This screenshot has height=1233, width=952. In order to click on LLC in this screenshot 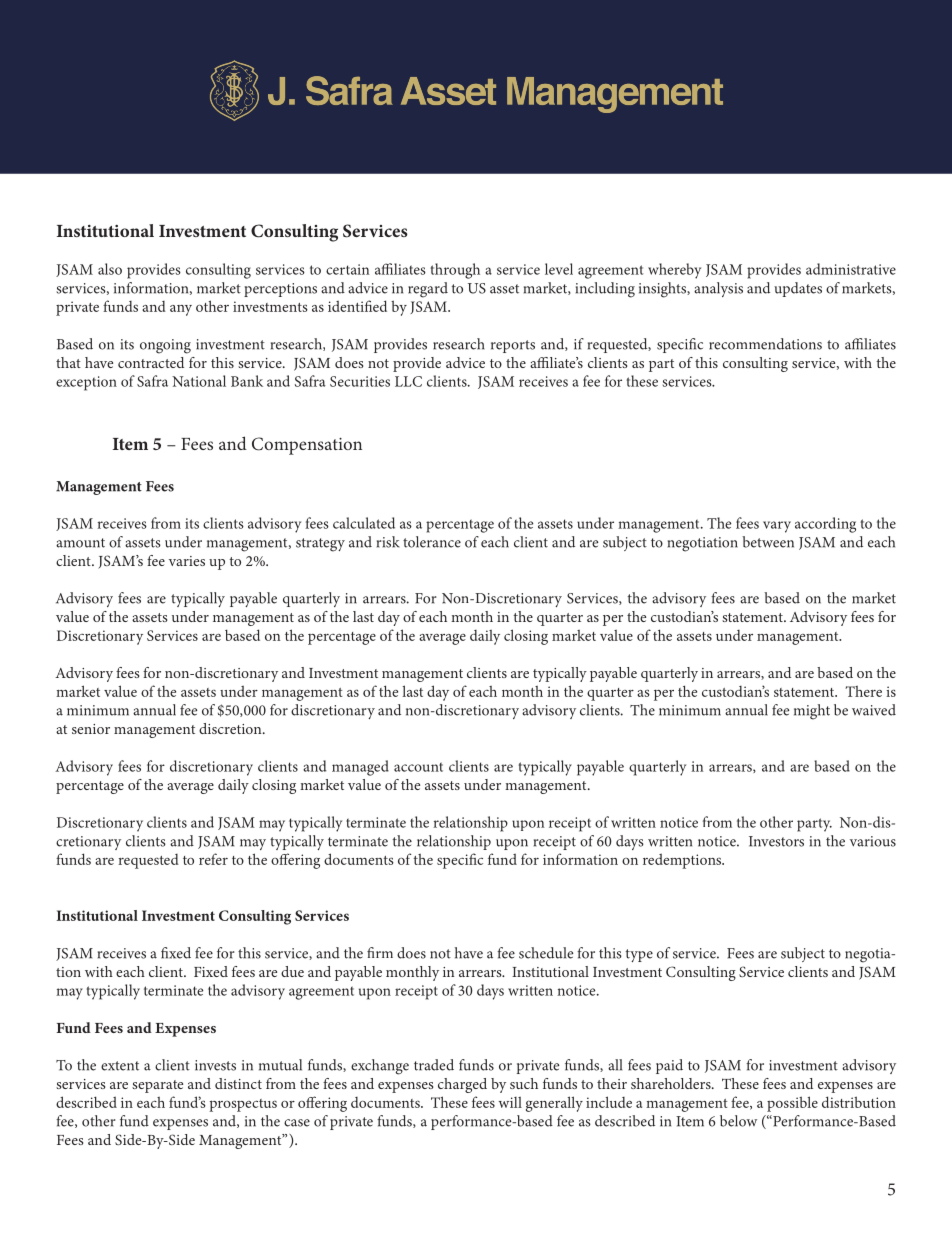, I will do `click(408, 381)`.
